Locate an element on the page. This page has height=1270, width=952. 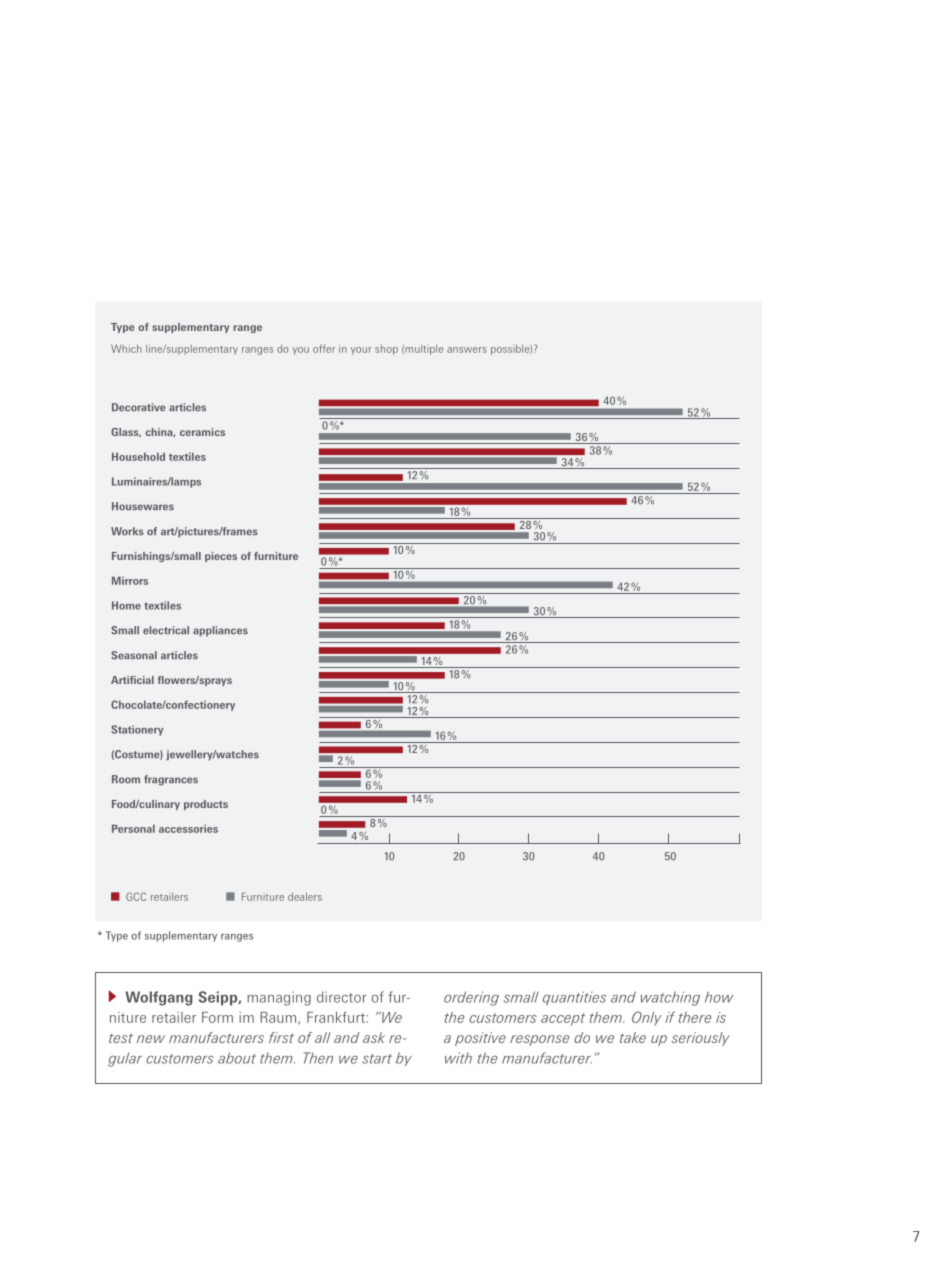
Stationery is located at coordinates (137, 730).
